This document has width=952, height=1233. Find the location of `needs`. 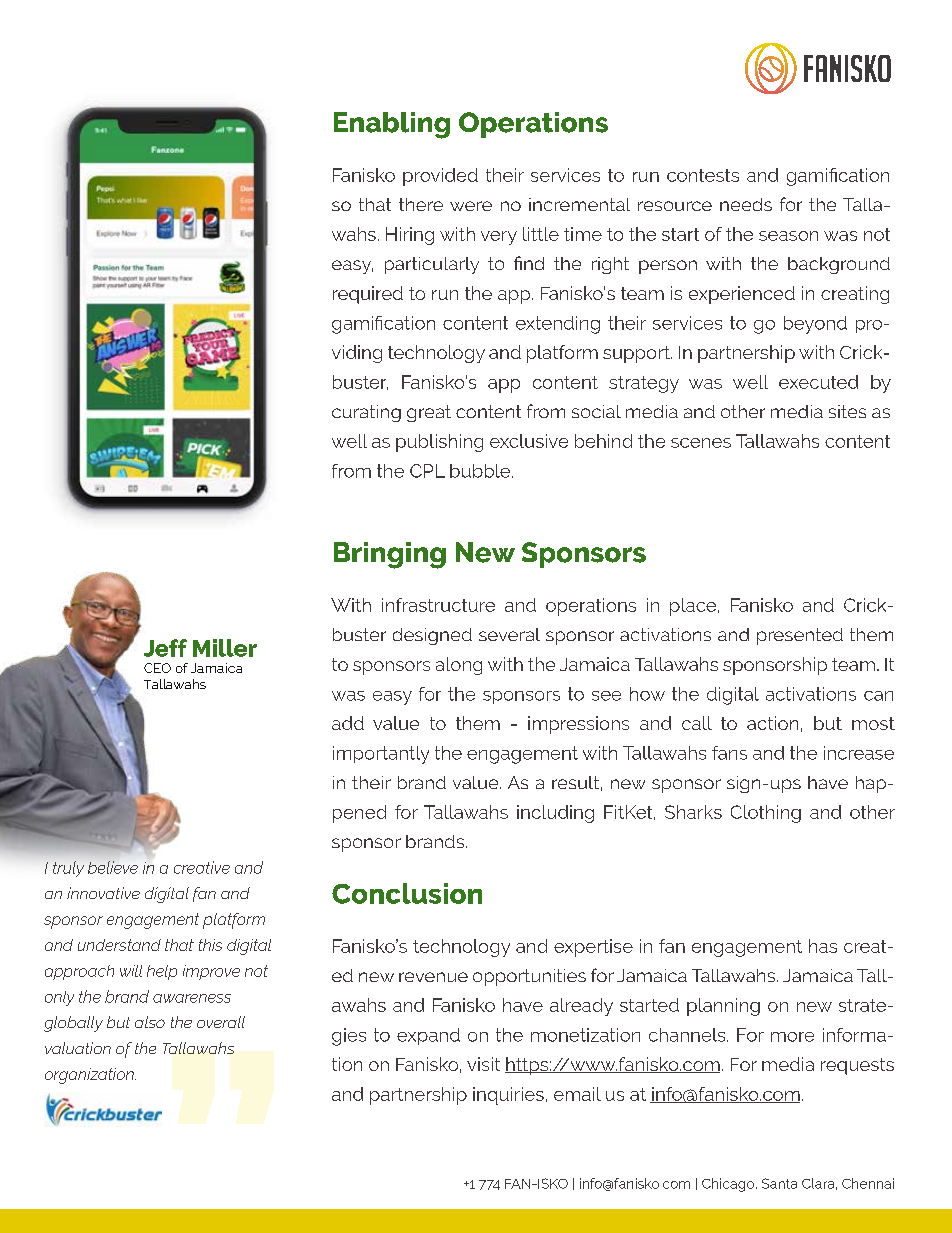

needs is located at coordinates (746, 204).
